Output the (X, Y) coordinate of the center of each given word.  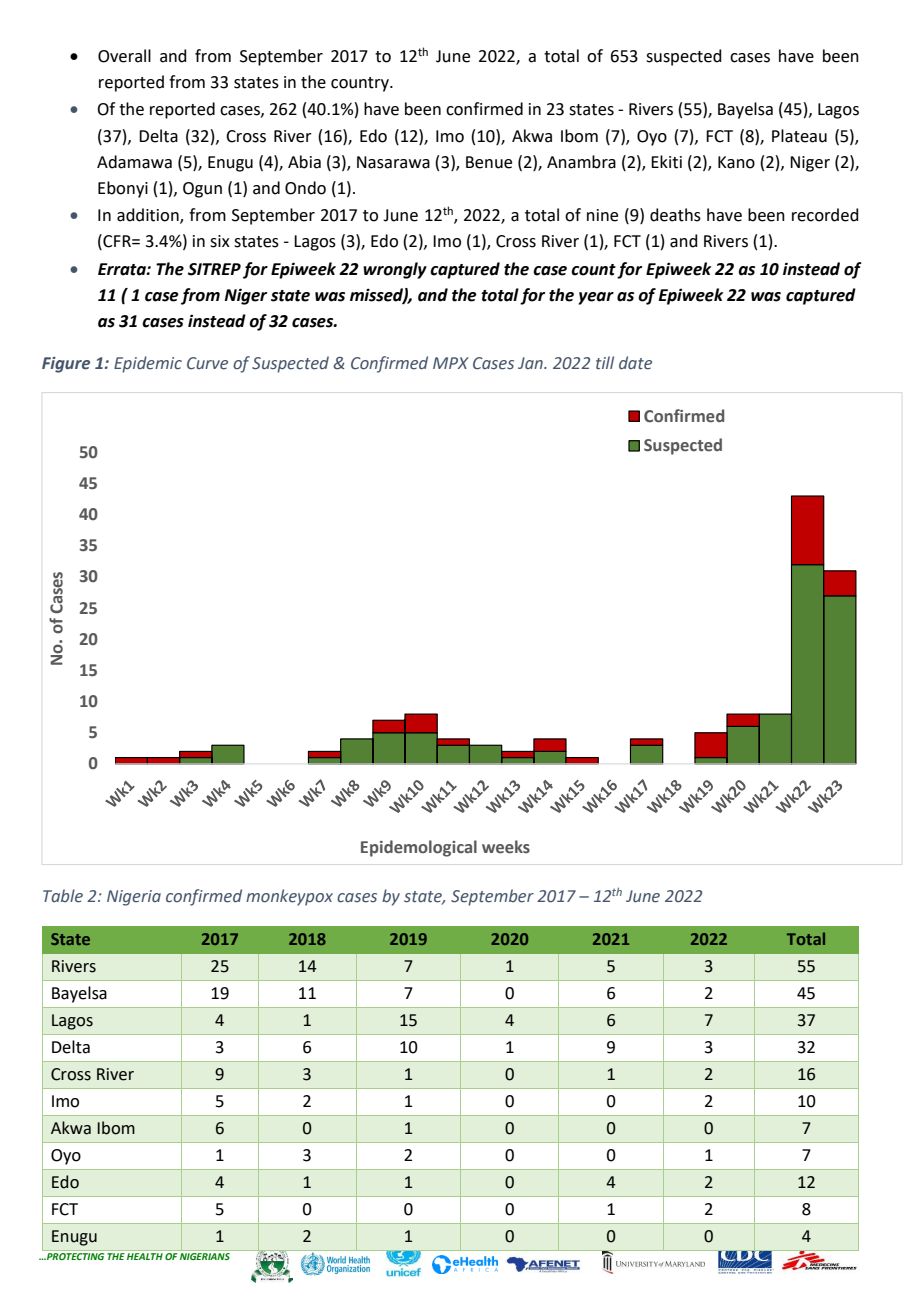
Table (63, 896)
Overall (124, 56)
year (596, 298)
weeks (506, 847)
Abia (304, 162)
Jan (531, 363)
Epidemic (148, 364)
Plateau (799, 136)
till (605, 363)
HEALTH (145, 1256)
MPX (451, 363)
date (635, 363)
